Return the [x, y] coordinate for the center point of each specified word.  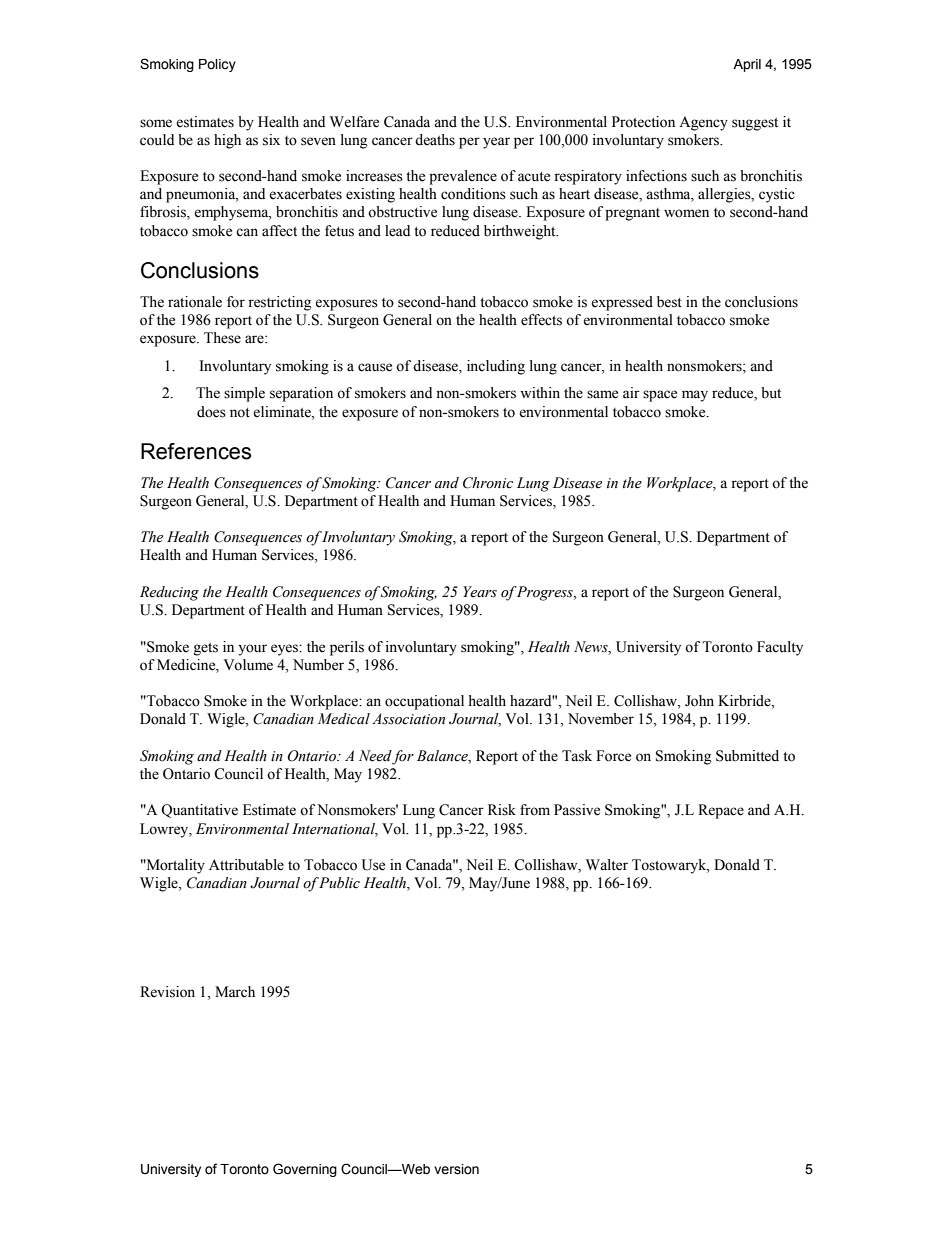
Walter [607, 865]
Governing [305, 1170]
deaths [435, 140]
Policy [217, 65]
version [456, 1169]
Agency [703, 123]
